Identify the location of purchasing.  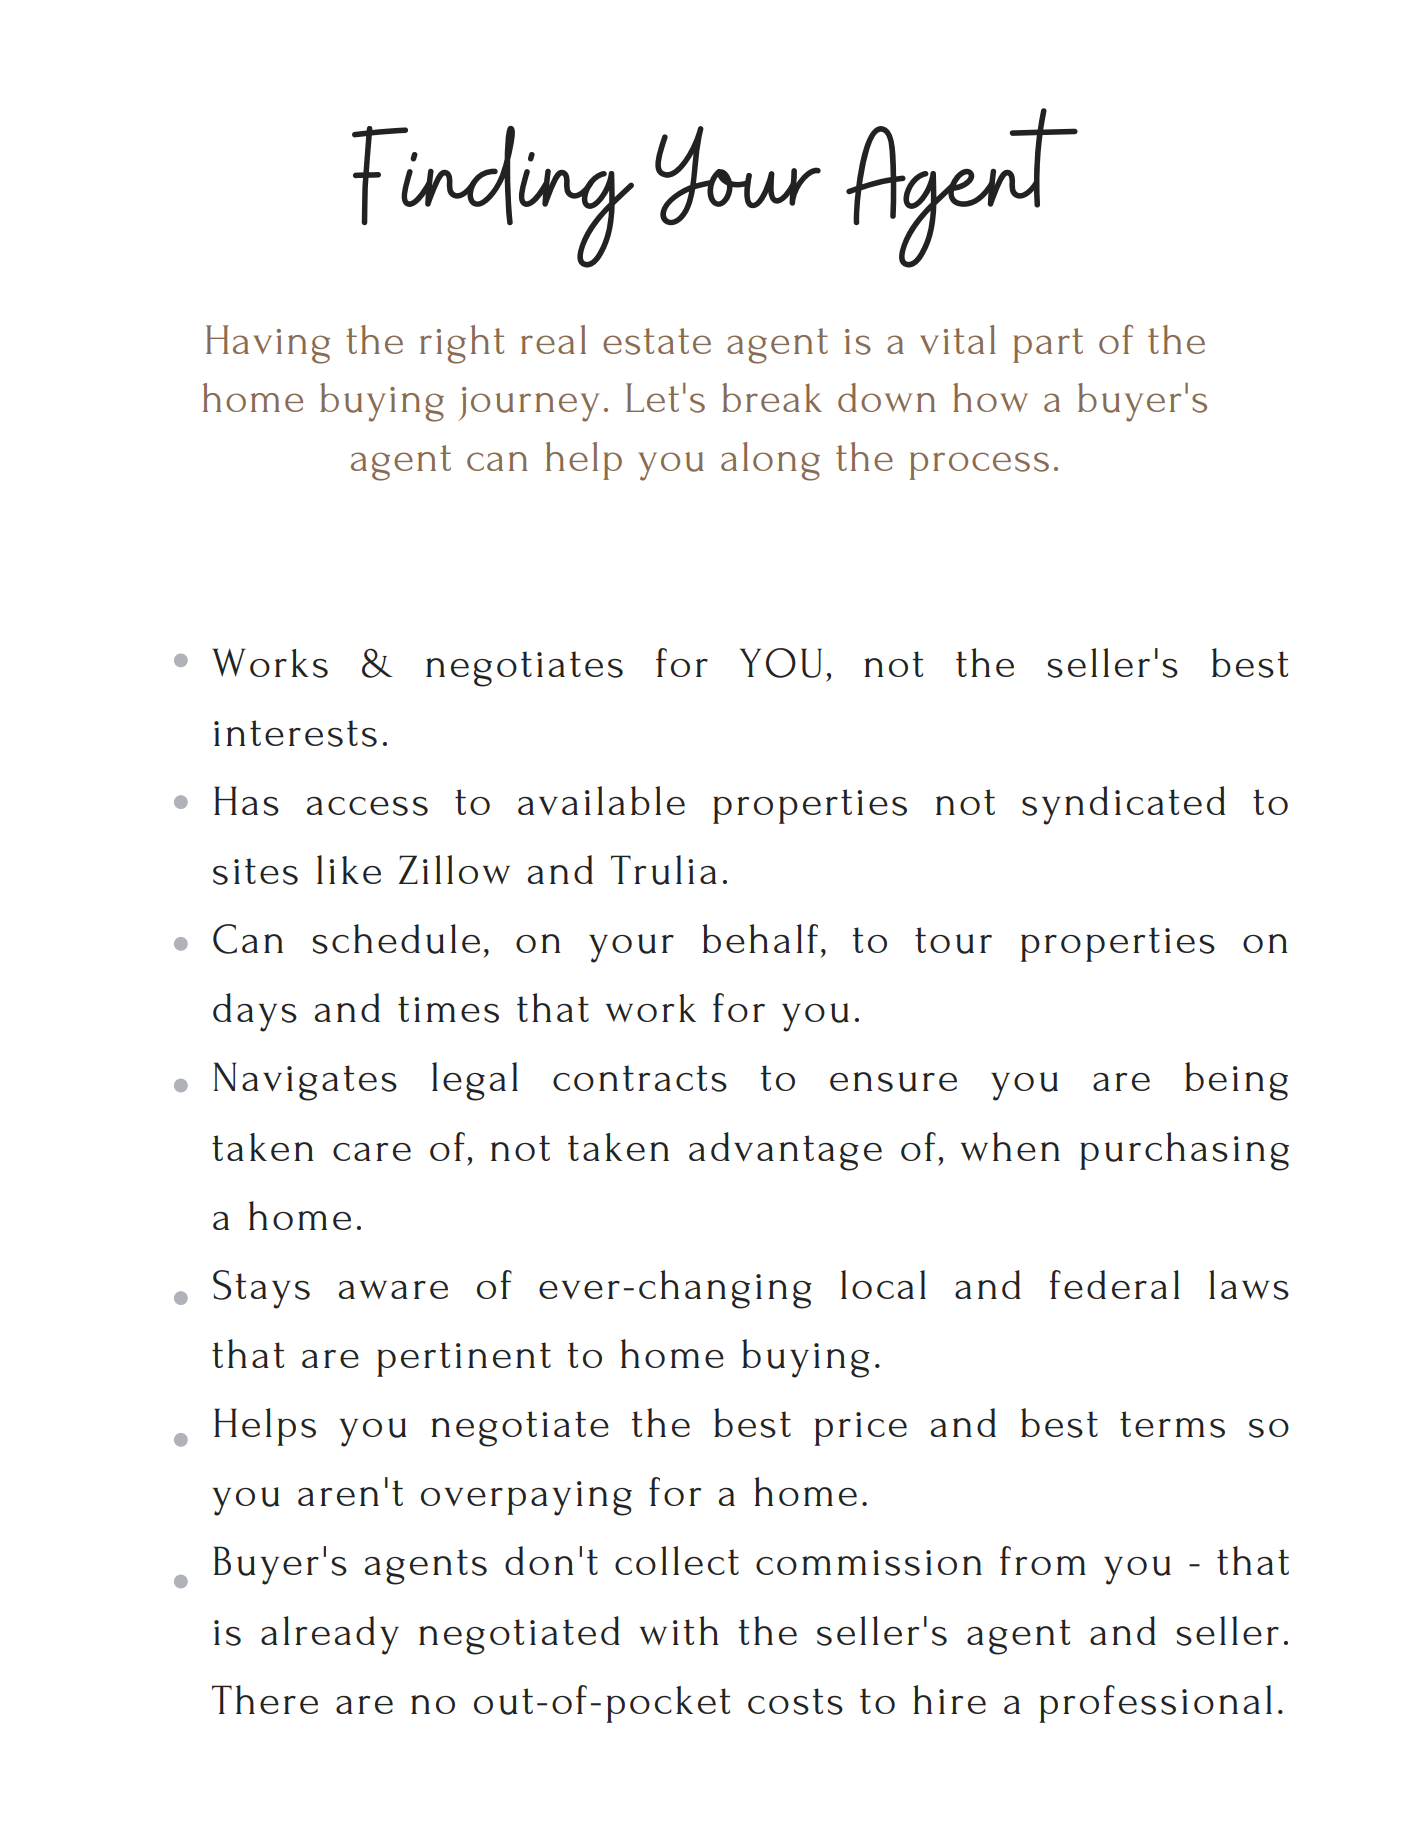
(1184, 1151).
